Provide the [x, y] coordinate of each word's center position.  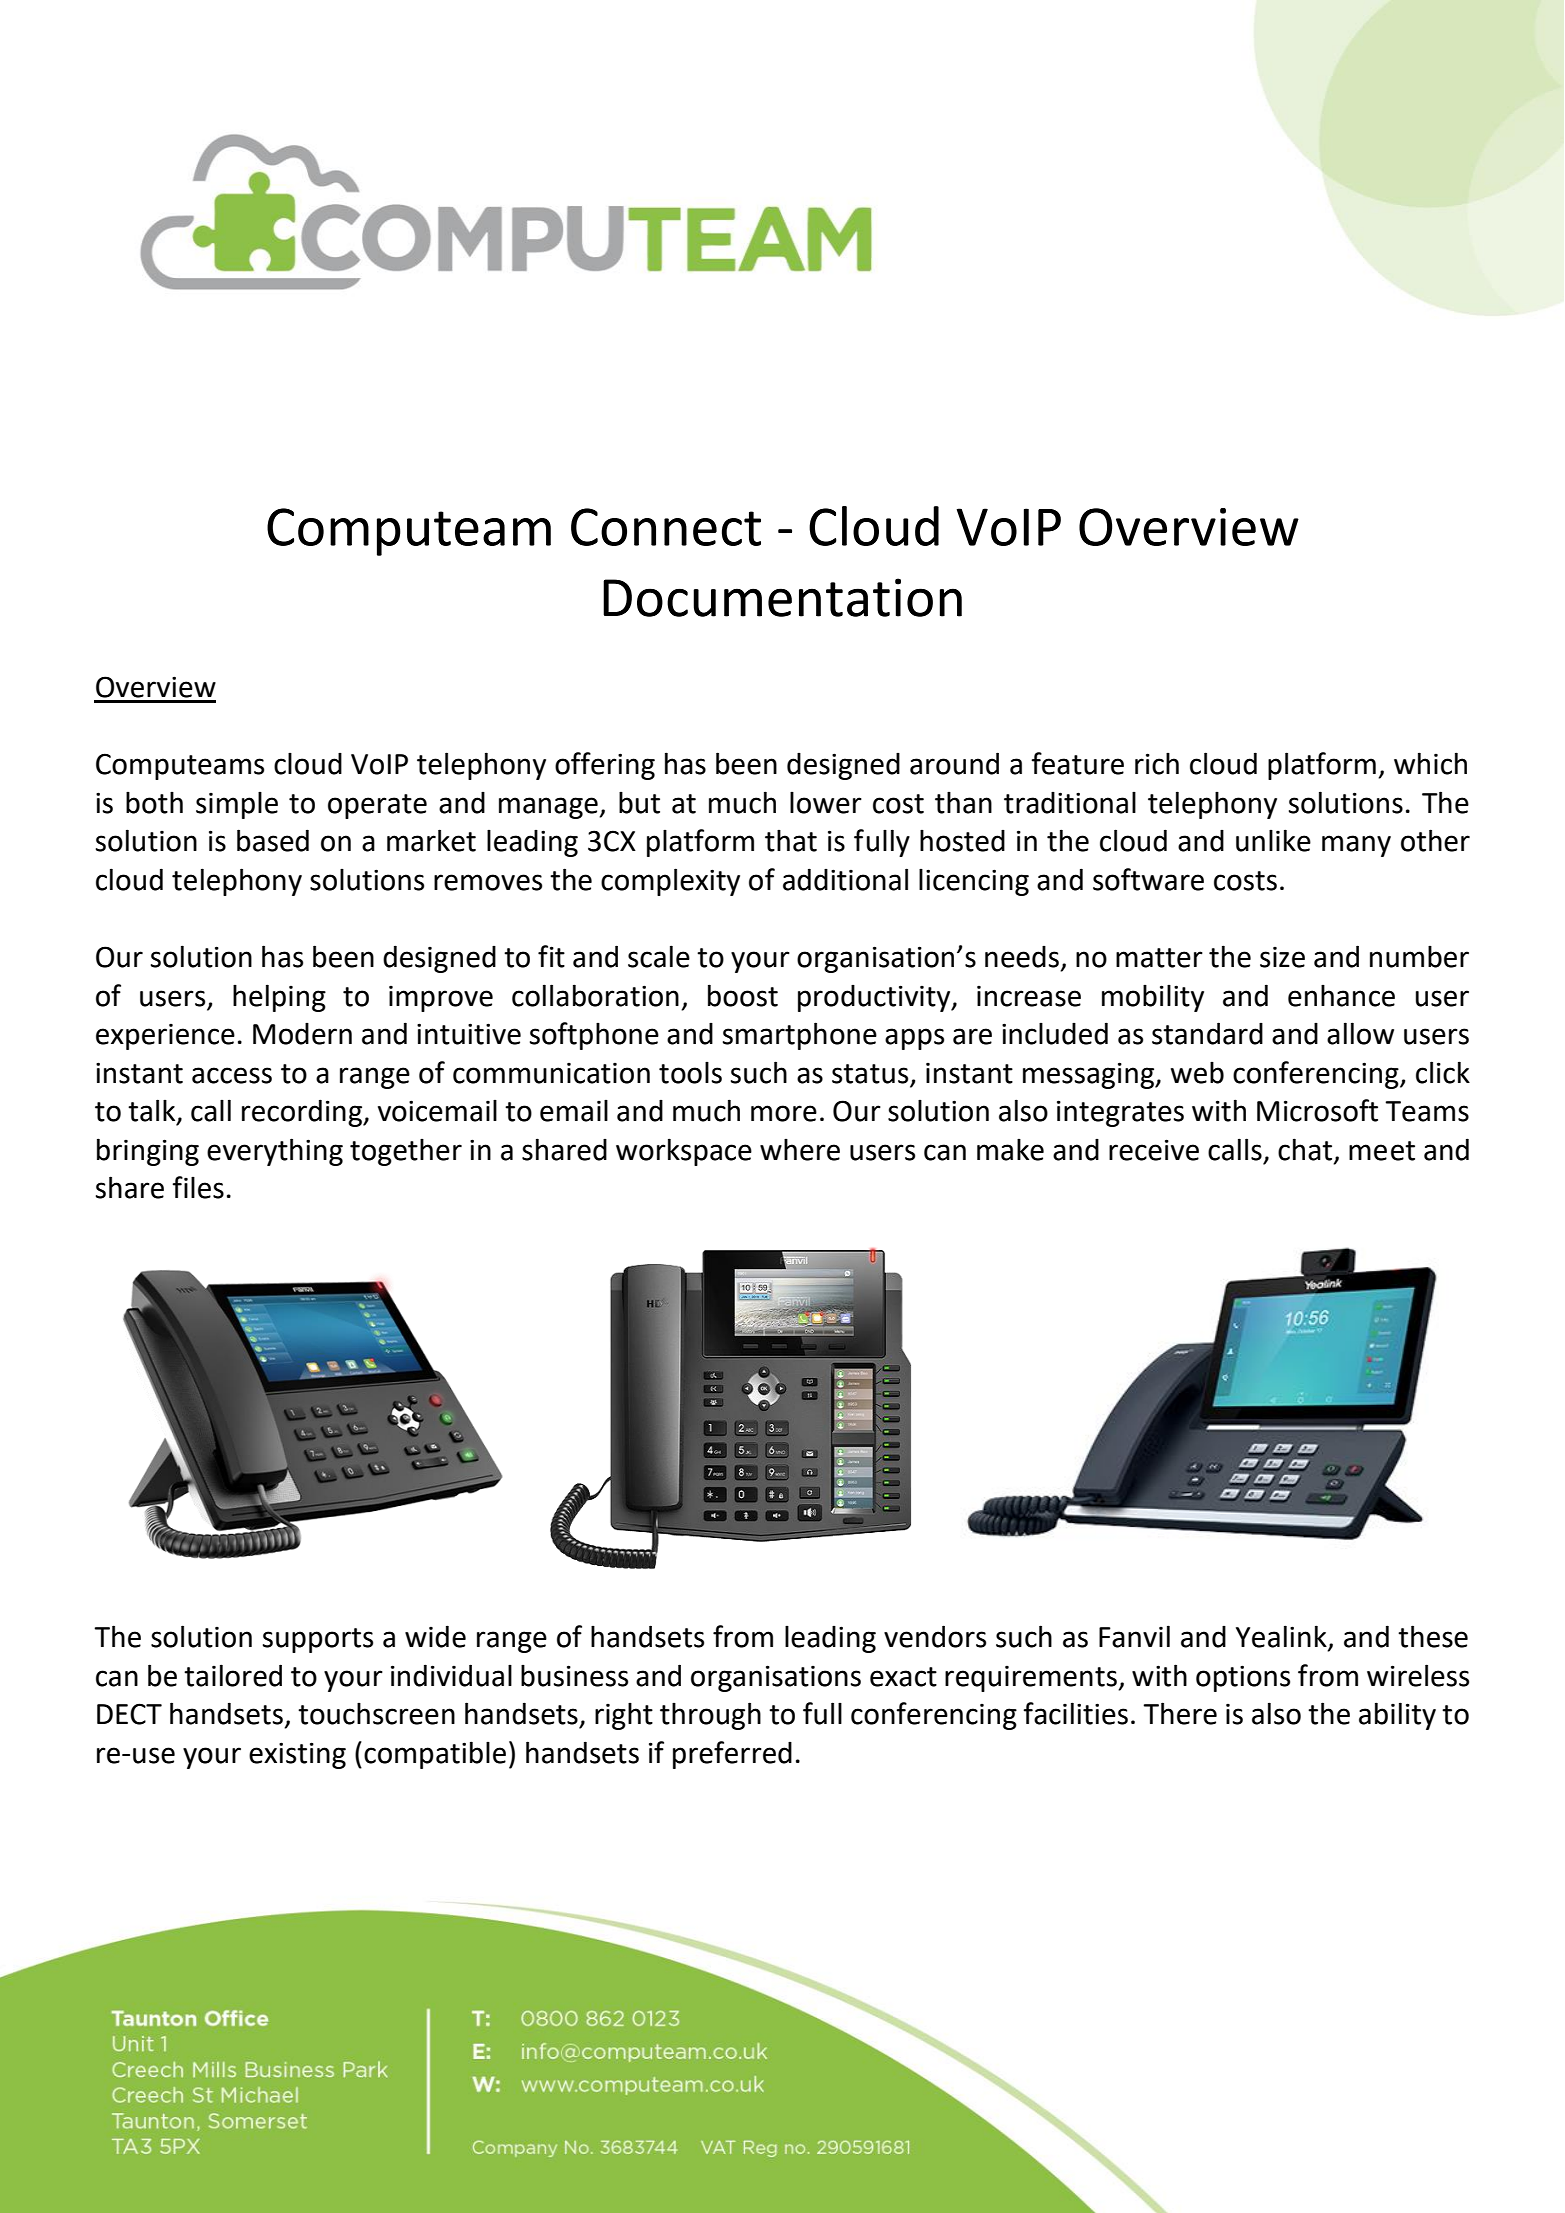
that [791, 840]
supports [318, 1640]
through [710, 1716]
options [1243, 1678]
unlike [1273, 840]
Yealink [1282, 1637]
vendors [935, 1636]
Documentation [782, 597]
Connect [666, 527]
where [800, 1149]
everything [275, 1152]
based [273, 840]
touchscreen [376, 1713]
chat [1305, 1149]
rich [1157, 763]
